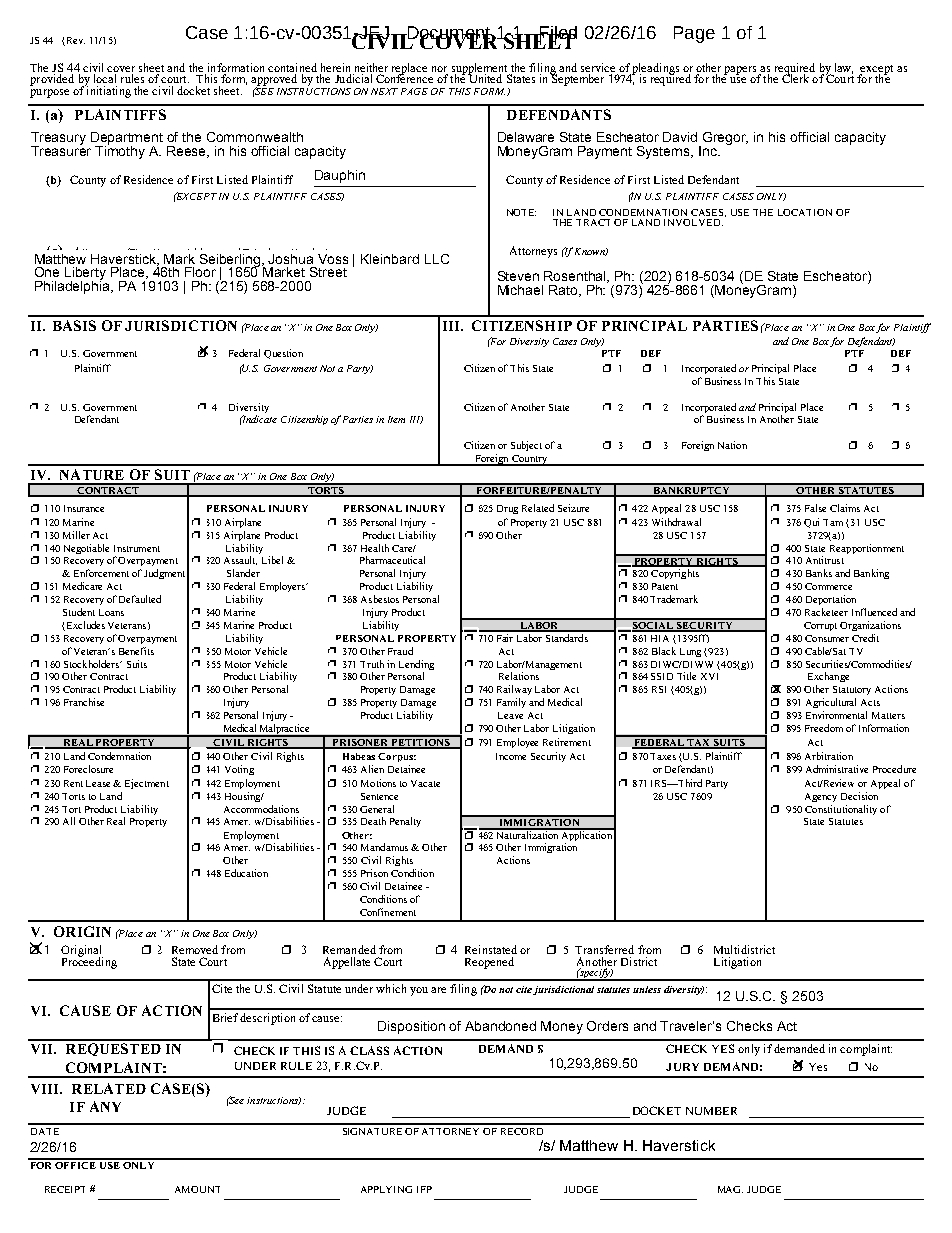 Image resolution: width=952 pixels, height=1233 pixels. What do you see at coordinates (108, 91) in the screenshot?
I see `initiating` at bounding box center [108, 91].
